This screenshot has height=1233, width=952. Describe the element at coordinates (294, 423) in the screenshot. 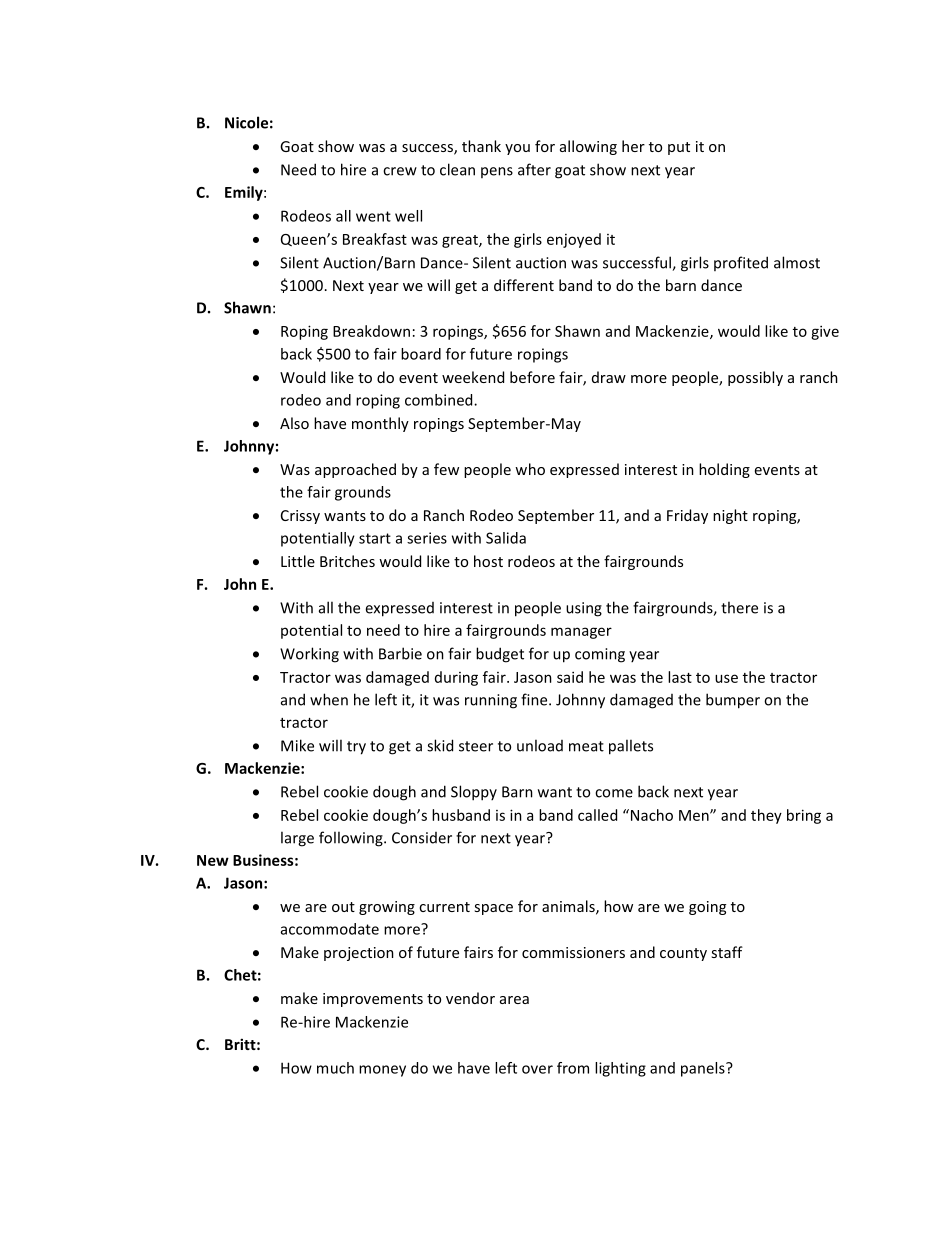

I see `Also` at that location.
